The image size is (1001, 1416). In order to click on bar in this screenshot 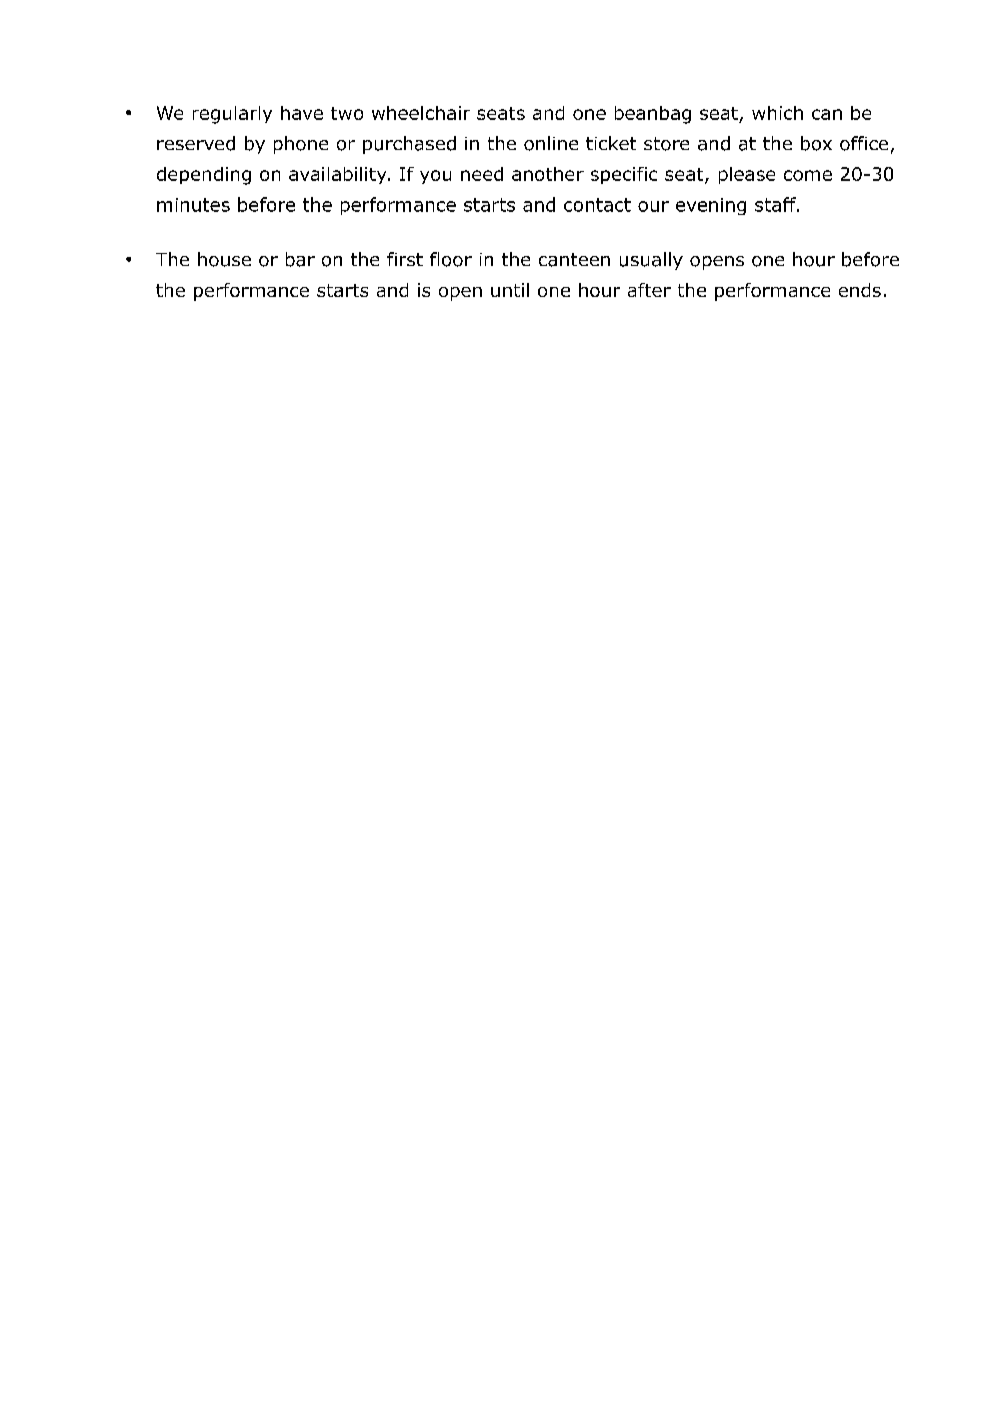, I will do `click(300, 259)`.
